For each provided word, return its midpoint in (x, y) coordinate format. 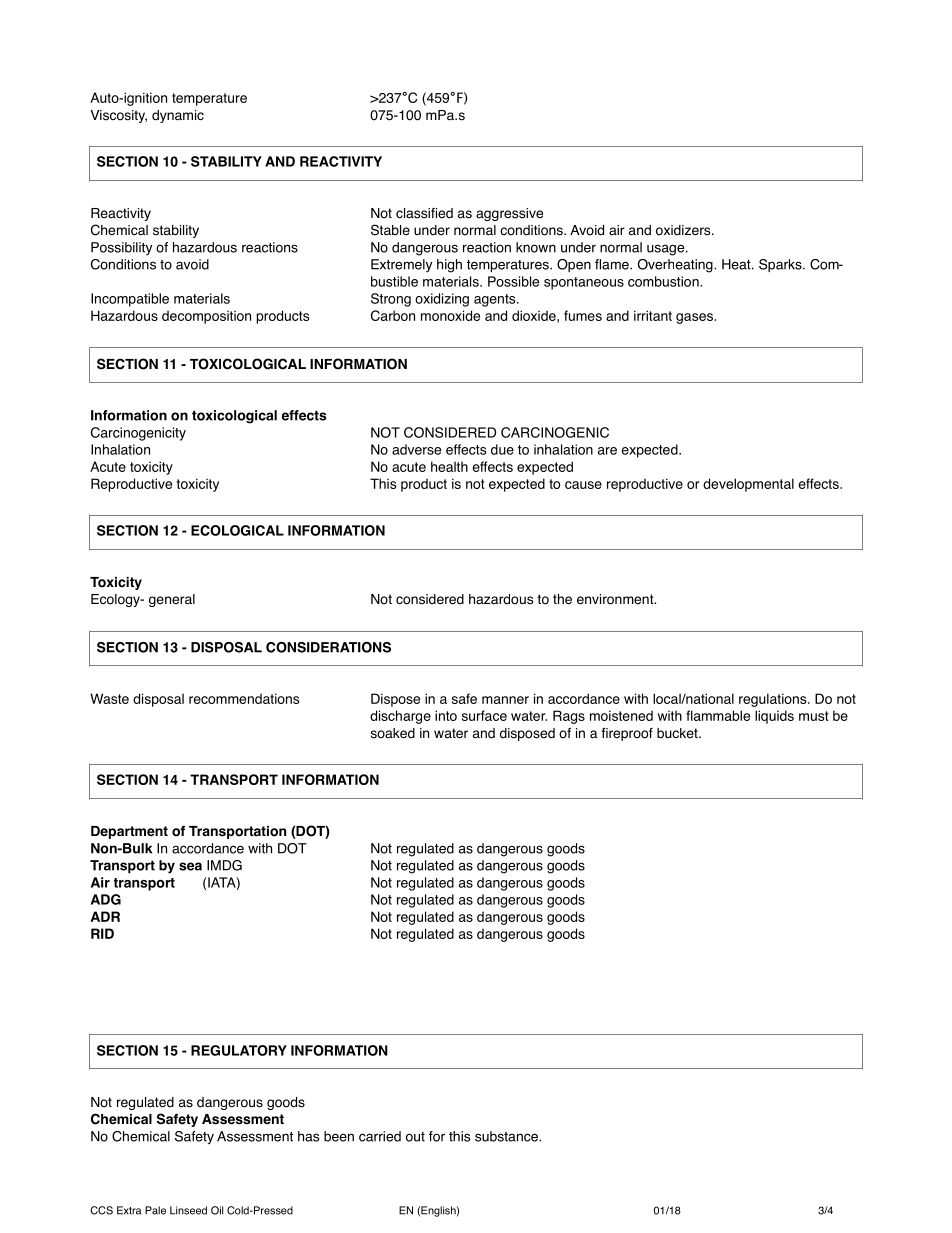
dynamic (178, 116)
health (449, 466)
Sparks (781, 265)
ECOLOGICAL (237, 530)
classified (424, 213)
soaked (393, 733)
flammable (718, 715)
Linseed (188, 1210)
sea (190, 866)
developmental (748, 485)
